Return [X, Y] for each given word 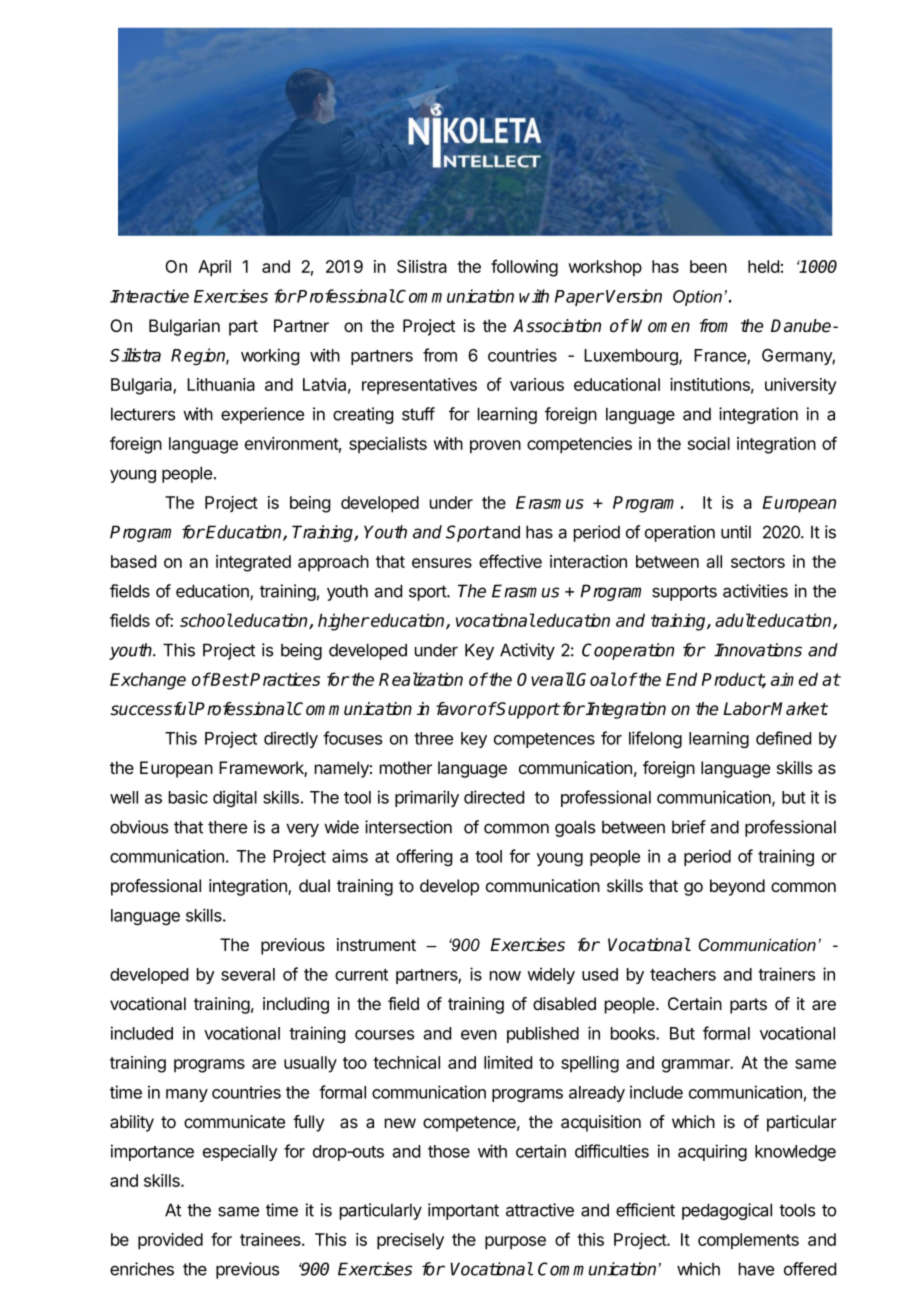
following [524, 268]
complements [748, 1241]
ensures [442, 563]
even [479, 1035]
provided [170, 1241]
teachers [683, 974]
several [248, 974]
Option [697, 298]
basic [188, 797]
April [214, 268]
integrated [253, 563]
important [463, 1211]
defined [783, 738]
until [736, 532]
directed [494, 797]
